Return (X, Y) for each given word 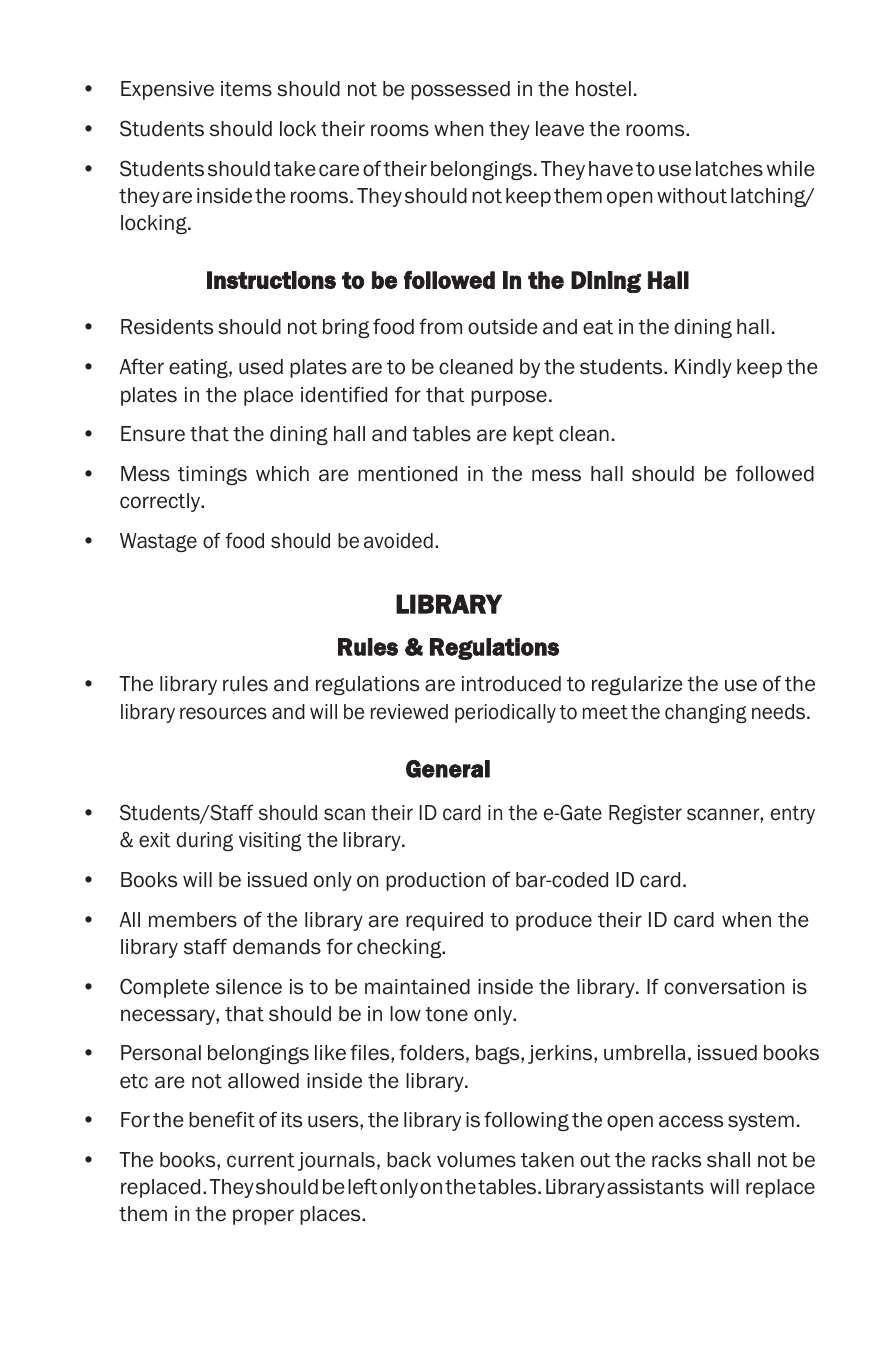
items (246, 89)
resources (223, 713)
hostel (603, 89)
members (193, 920)
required (444, 921)
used (261, 367)
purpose (509, 398)
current (261, 1160)
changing (706, 713)
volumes (476, 1160)
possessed (460, 90)
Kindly (703, 368)
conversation (724, 987)
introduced (511, 684)
